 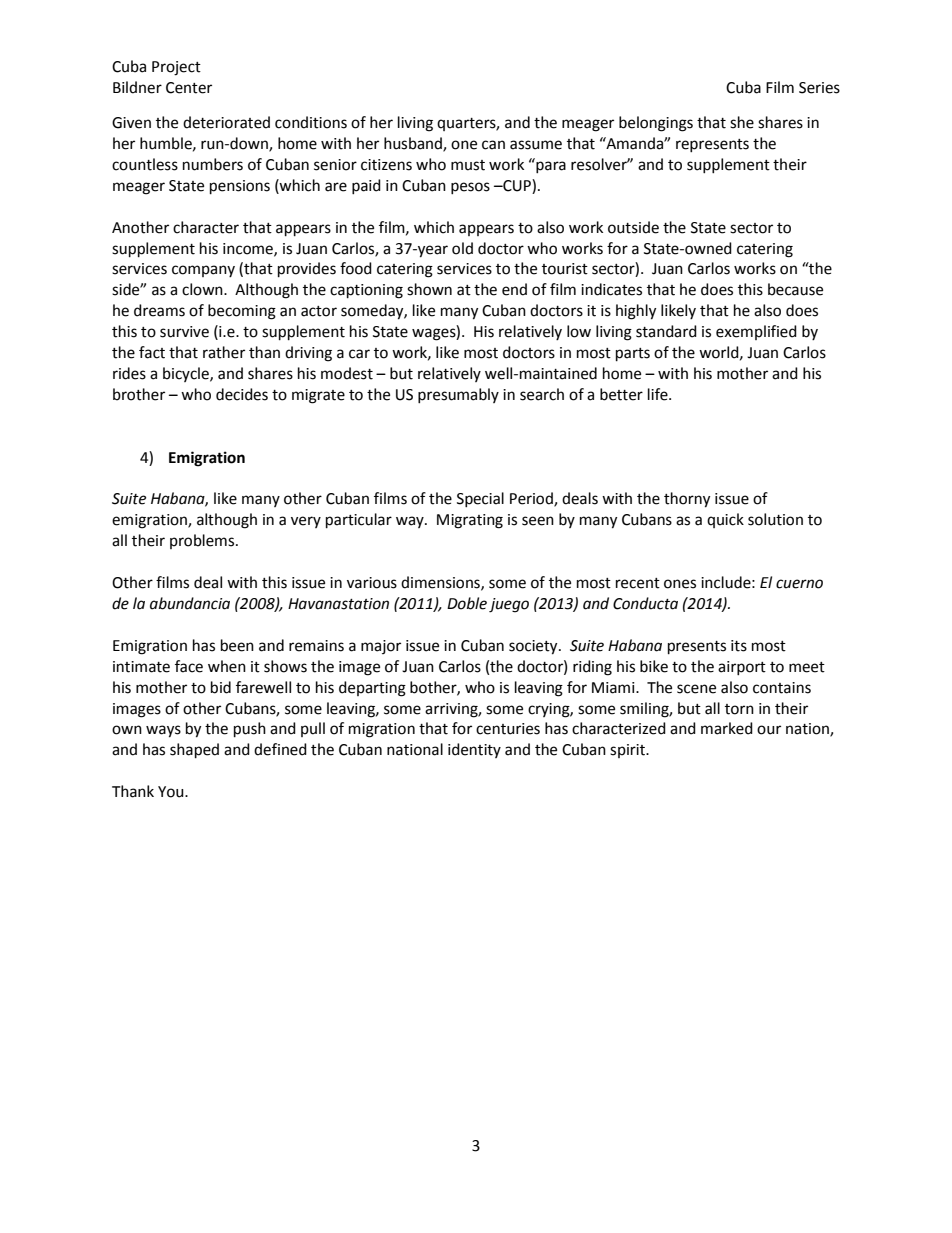 I want to click on identity, so click(x=474, y=750).
